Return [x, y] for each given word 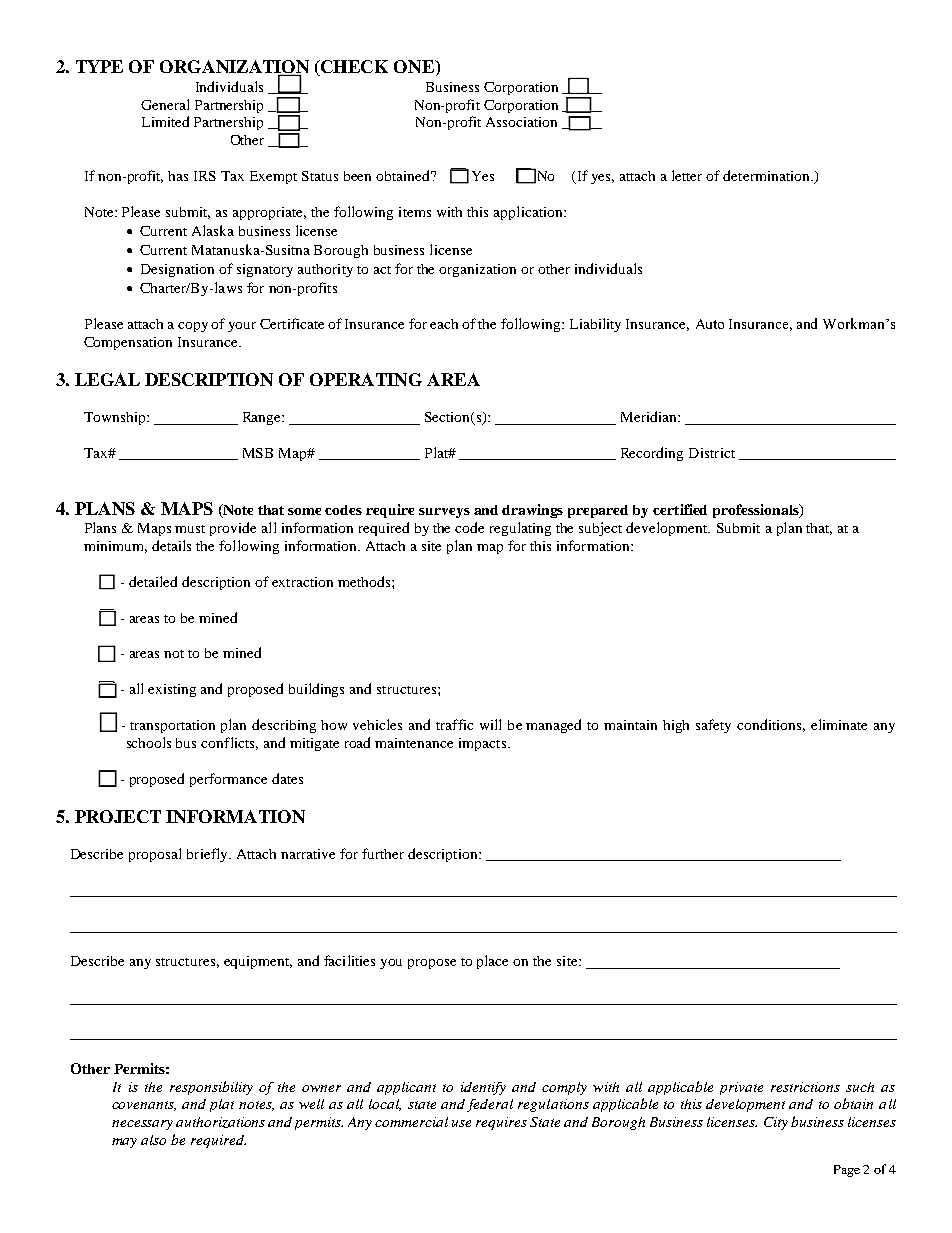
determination [767, 175]
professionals [757, 511]
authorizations [220, 1122]
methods [364, 581]
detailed [153, 581]
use [461, 1123]
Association [521, 122]
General [165, 104]
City [776, 1123]
